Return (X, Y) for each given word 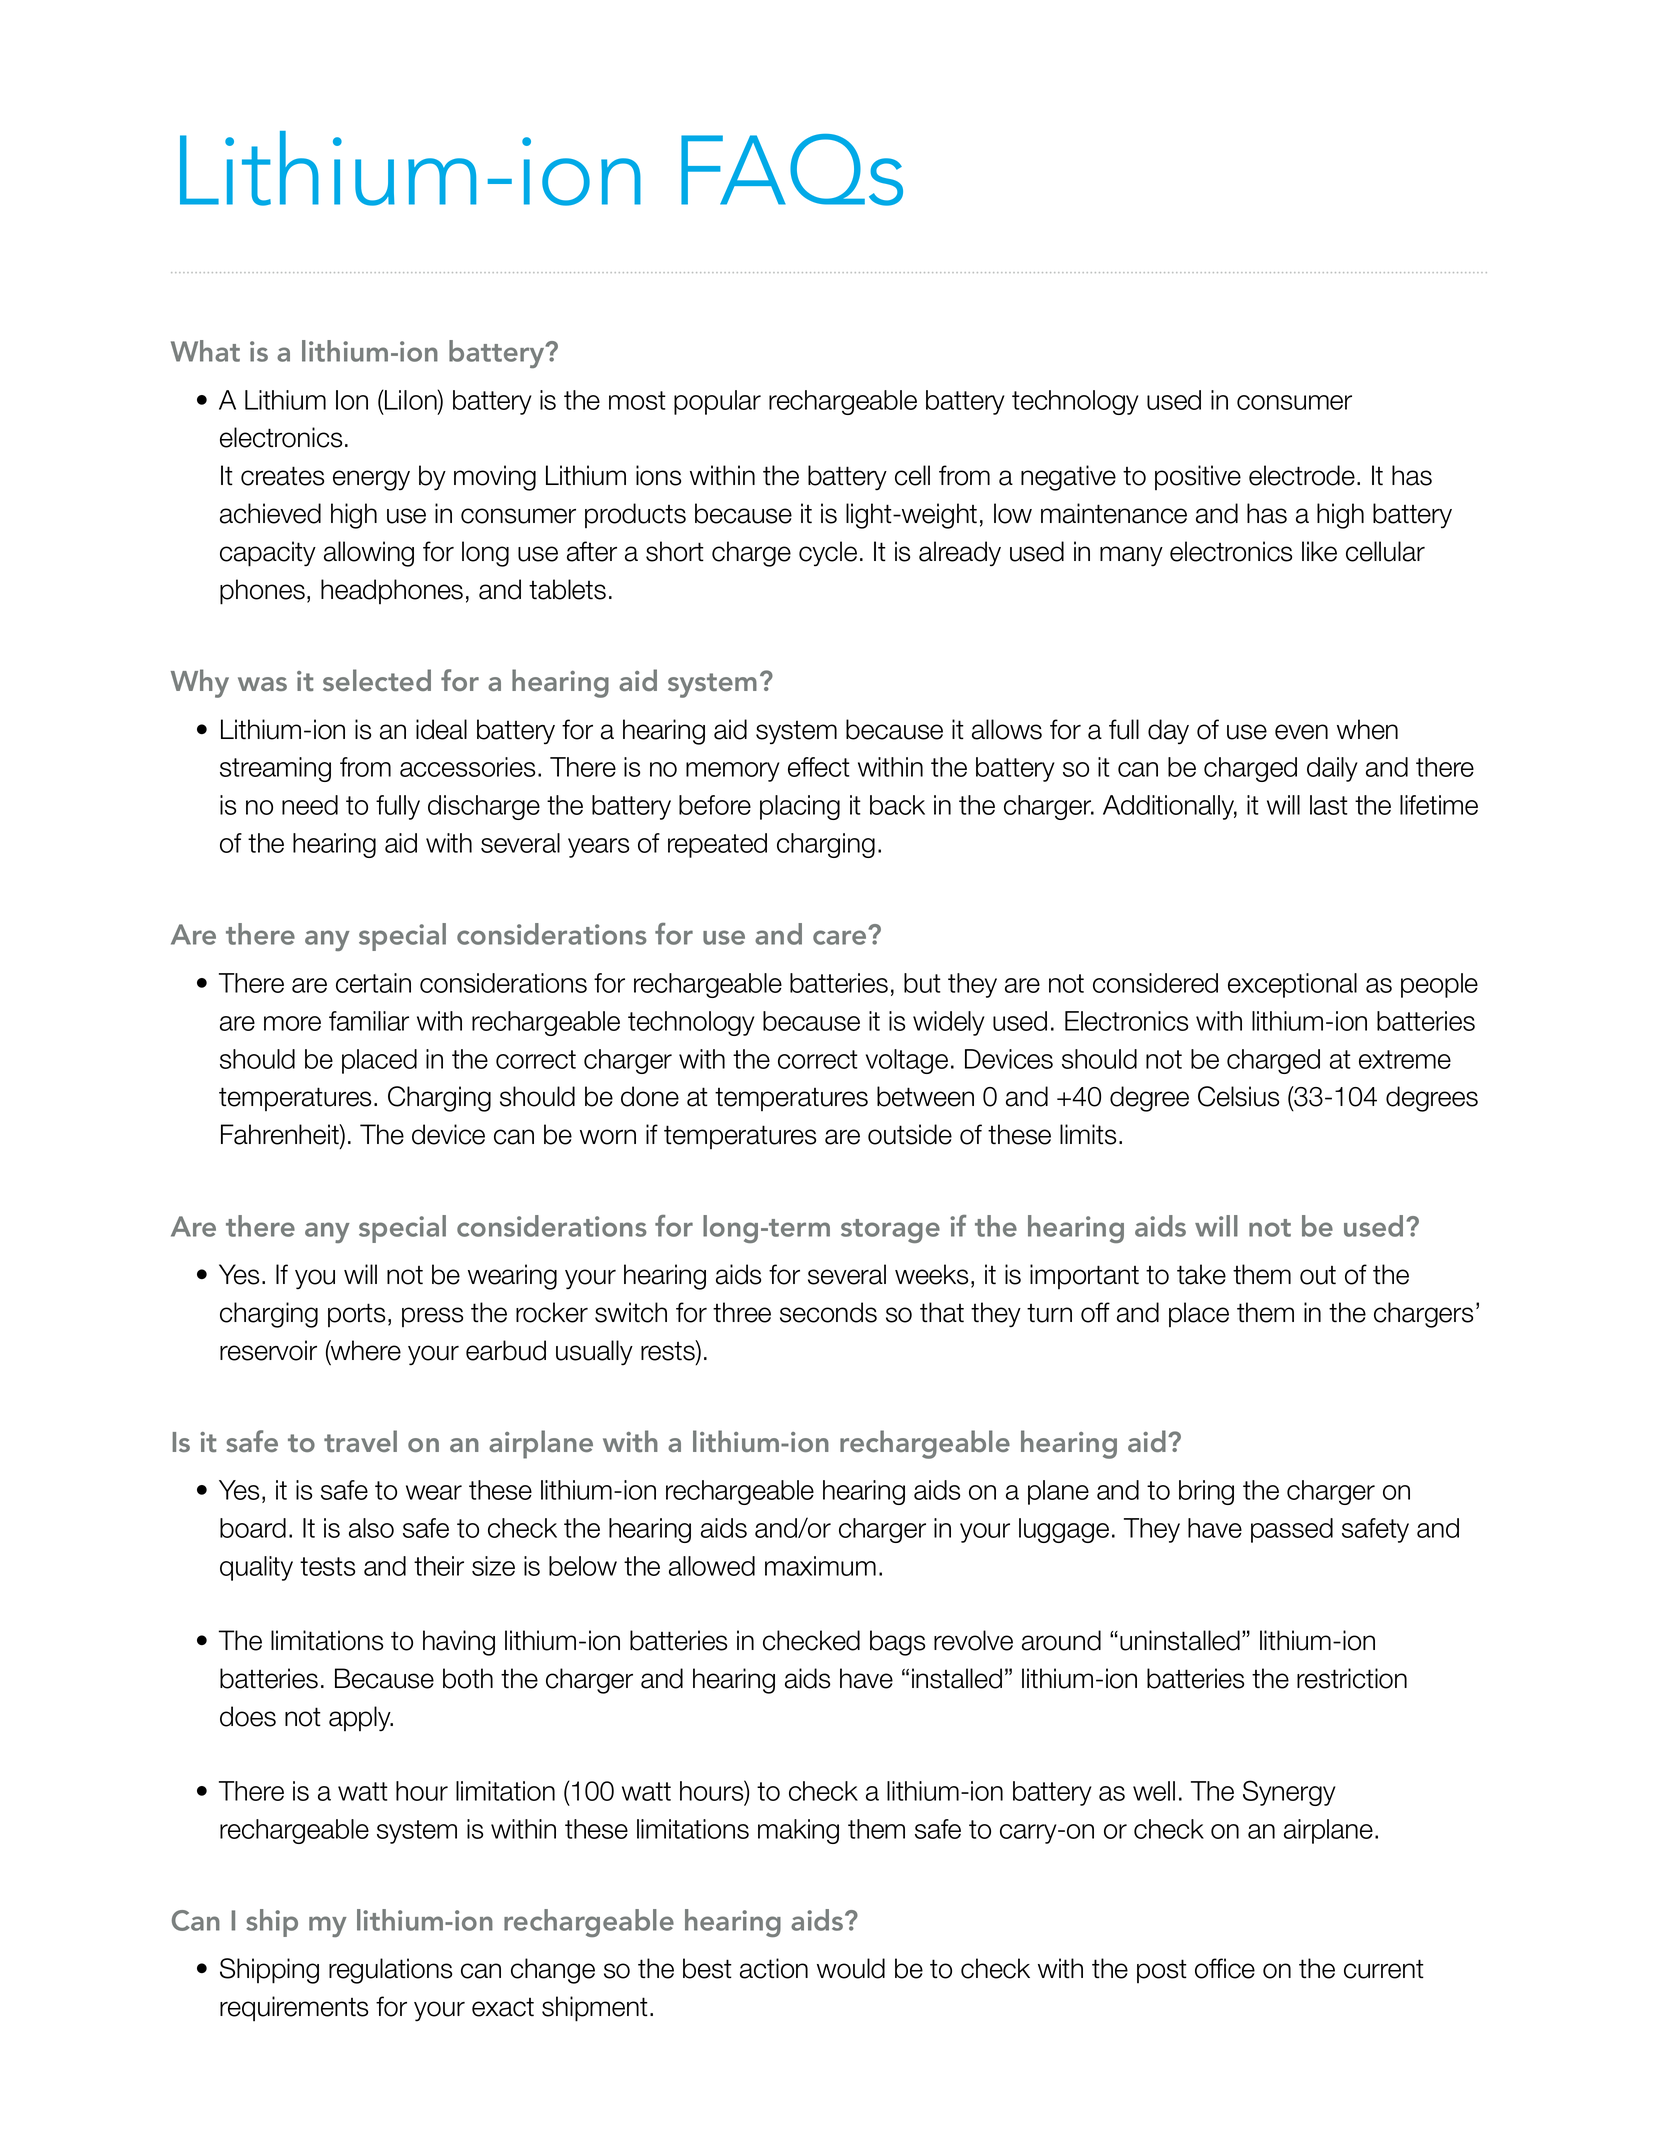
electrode (1302, 475)
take (1201, 1274)
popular (717, 402)
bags (897, 1643)
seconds (828, 1312)
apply (361, 1719)
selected (377, 680)
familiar (369, 1021)
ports (356, 1315)
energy (371, 480)
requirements (294, 2008)
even (1301, 732)
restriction (1352, 1678)
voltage (907, 1061)
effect (819, 767)
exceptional (1292, 985)
